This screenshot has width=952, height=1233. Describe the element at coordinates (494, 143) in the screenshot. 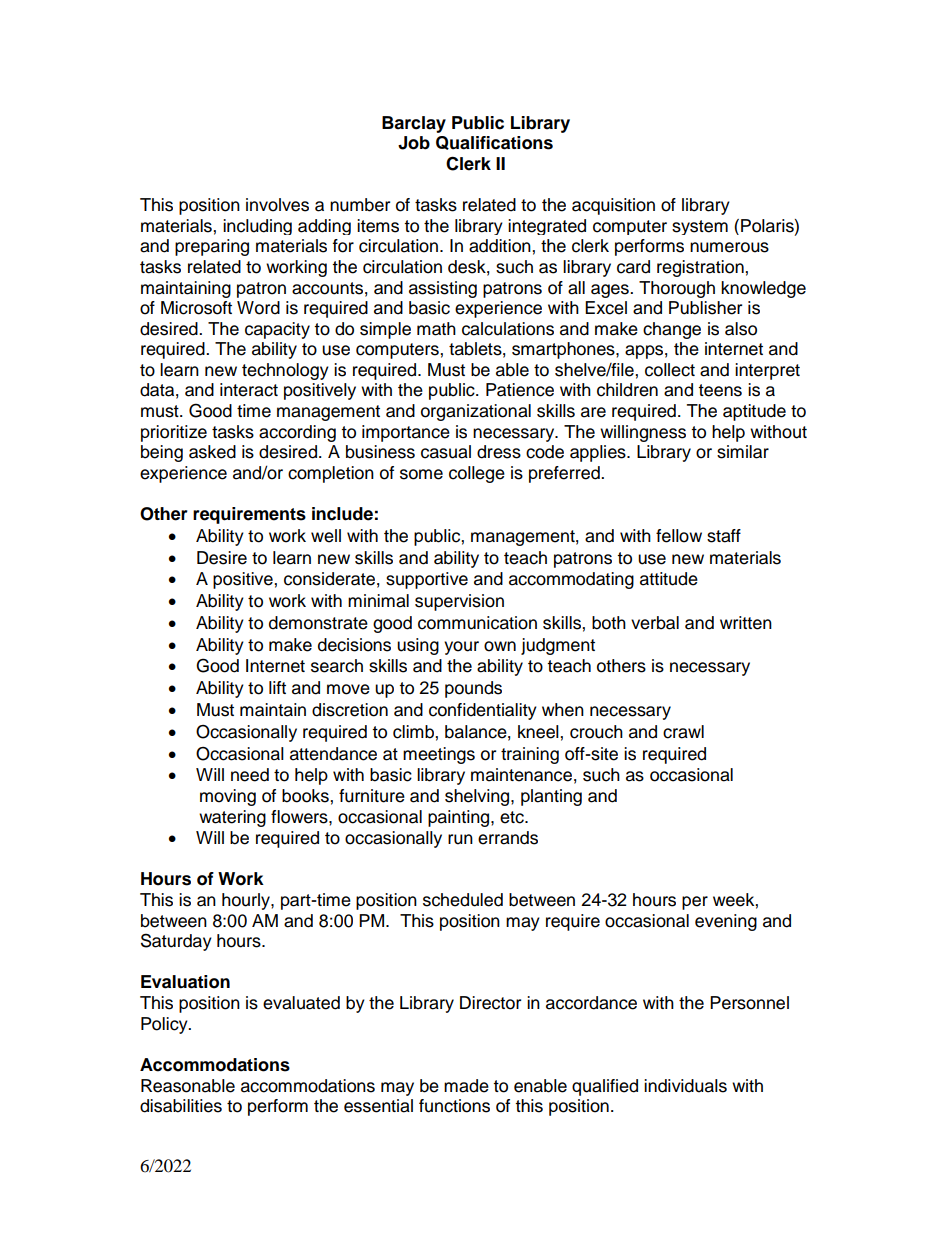

I see `Qualifications` at that location.
